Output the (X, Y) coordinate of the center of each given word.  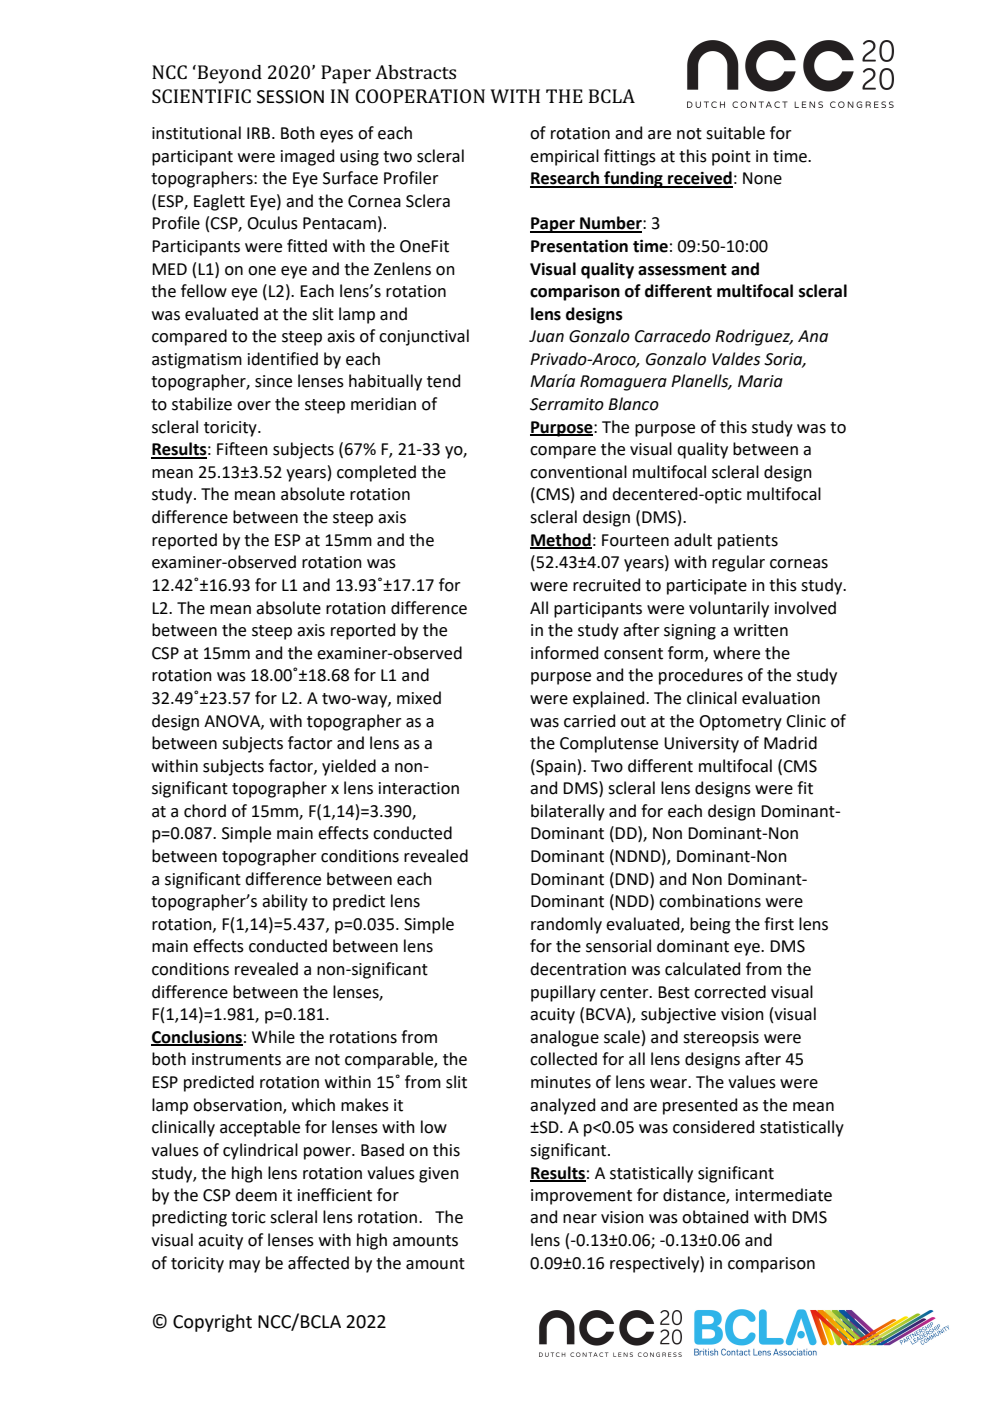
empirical (564, 157)
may (244, 1266)
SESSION (290, 97)
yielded (349, 767)
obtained (715, 1217)
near (580, 1219)
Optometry (740, 723)
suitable (735, 133)
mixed (419, 698)
